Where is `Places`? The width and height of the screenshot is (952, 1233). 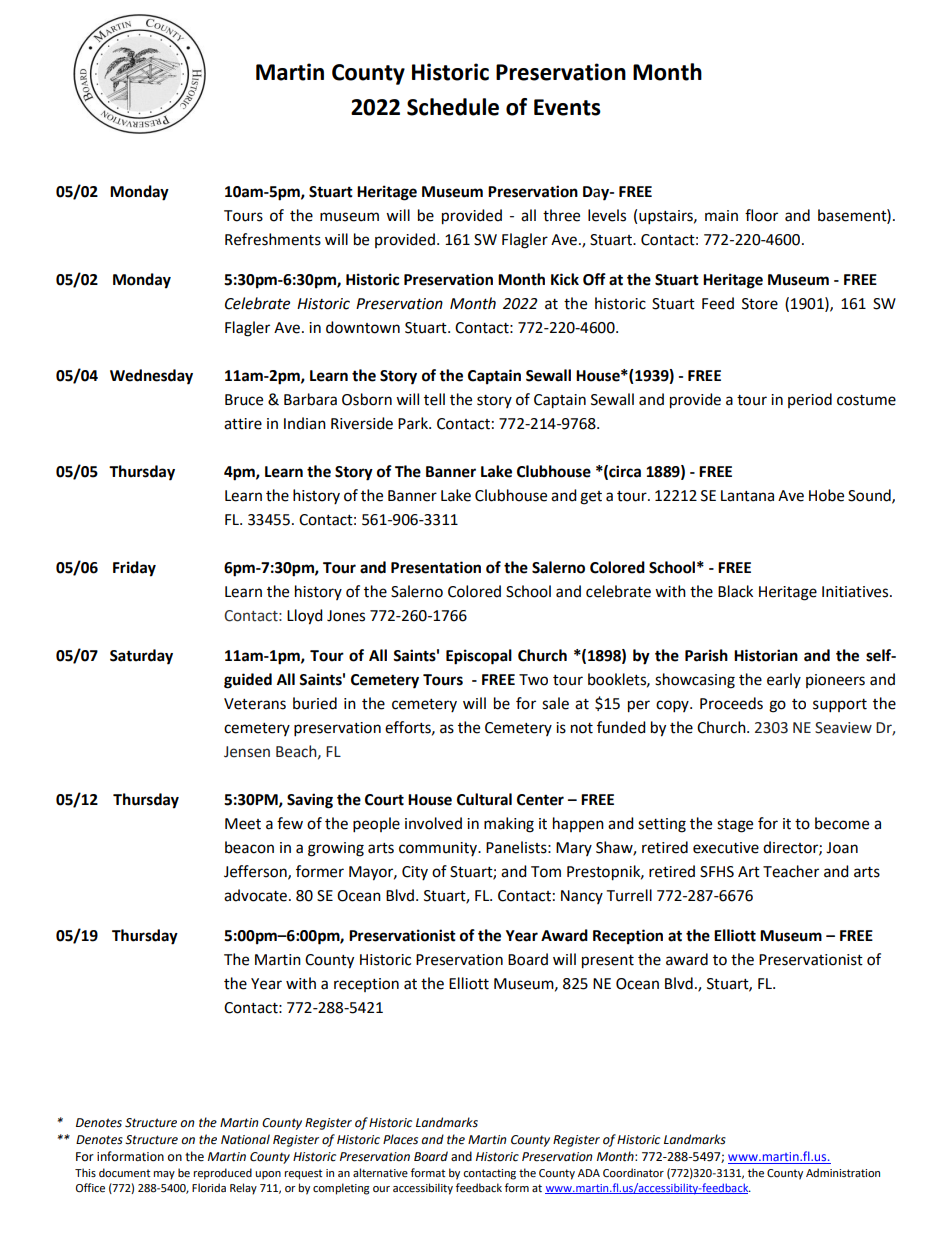 Places is located at coordinates (400, 1139).
